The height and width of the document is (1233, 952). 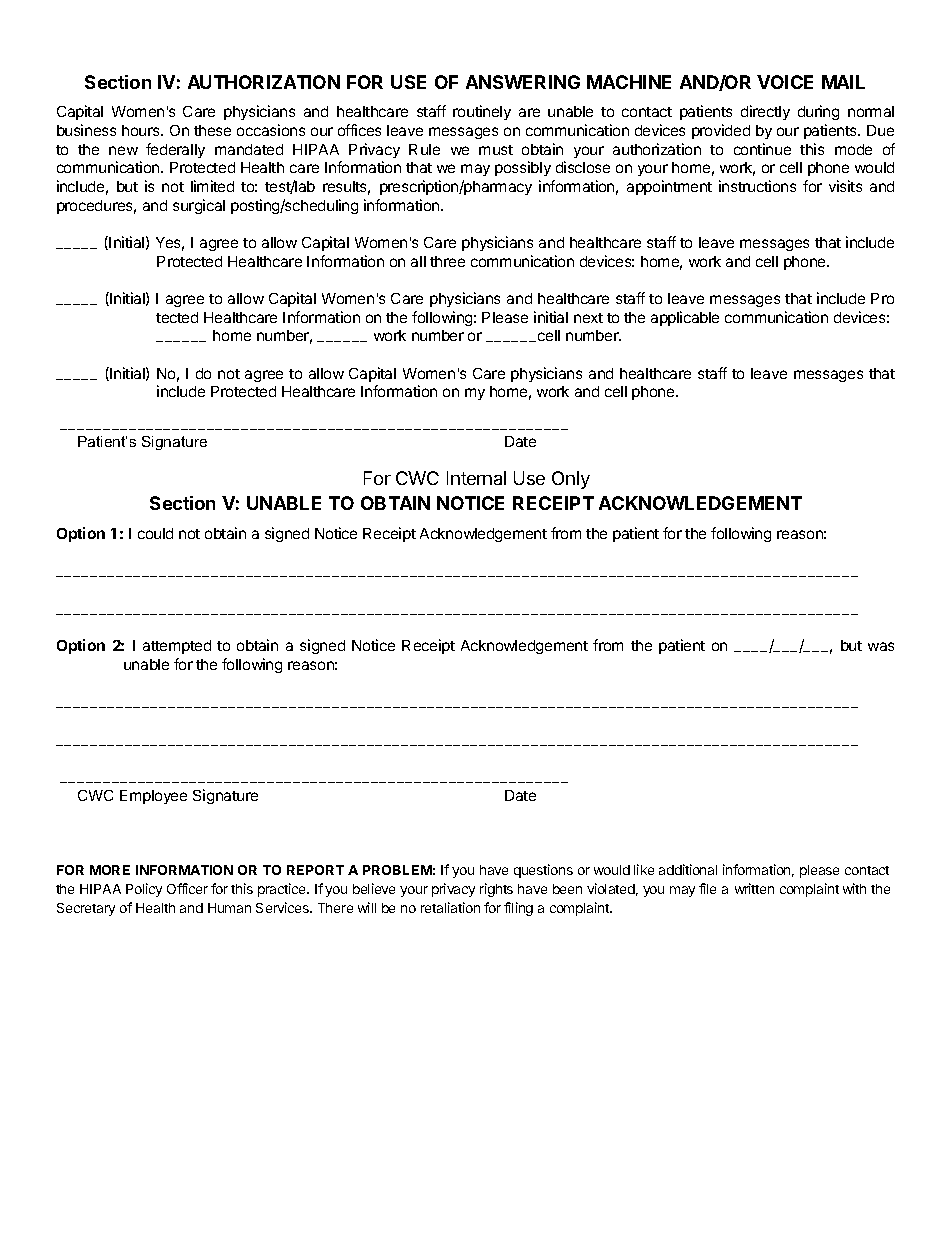 I want to click on attempted, so click(x=177, y=647).
